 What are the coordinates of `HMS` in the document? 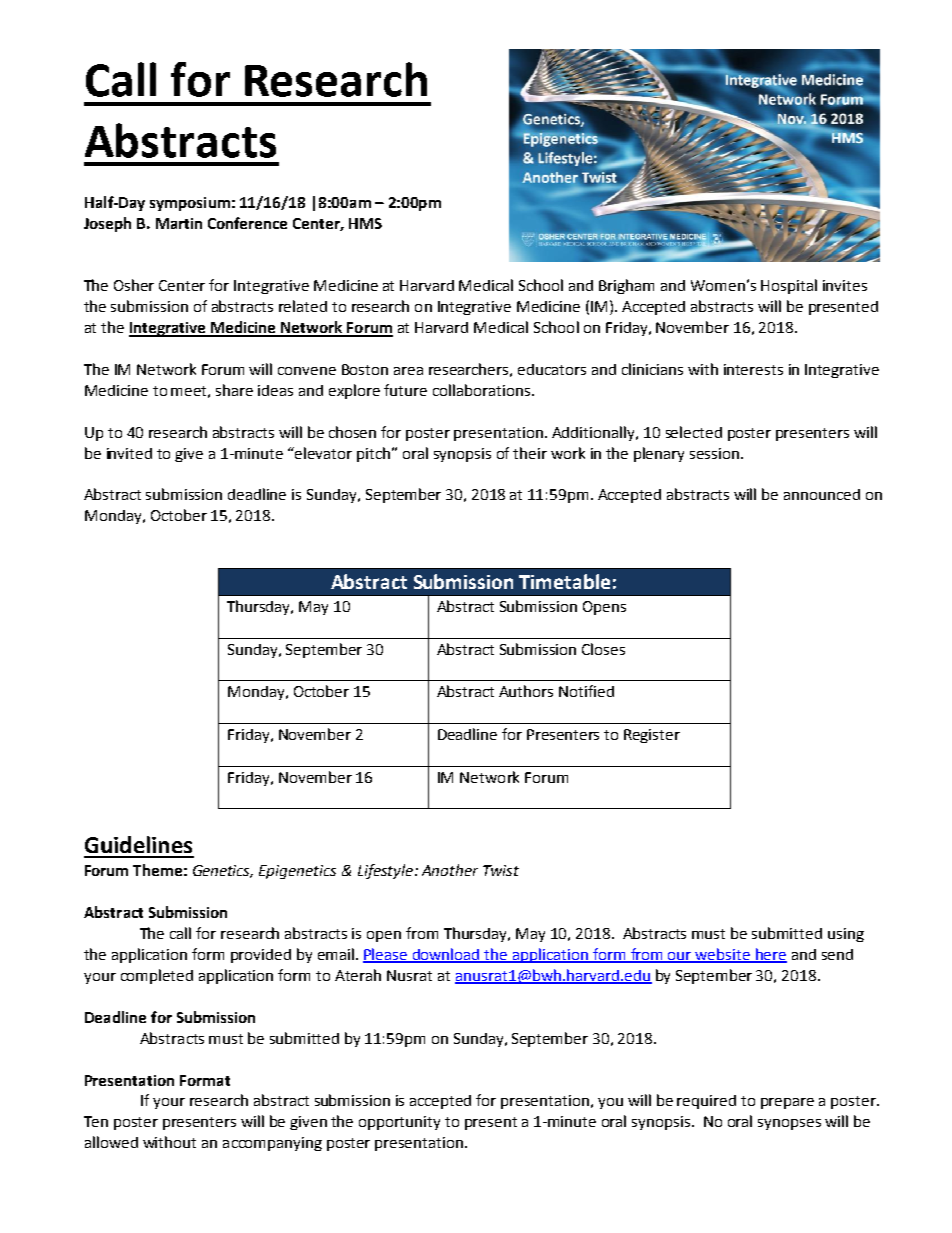 It's located at (365, 223).
